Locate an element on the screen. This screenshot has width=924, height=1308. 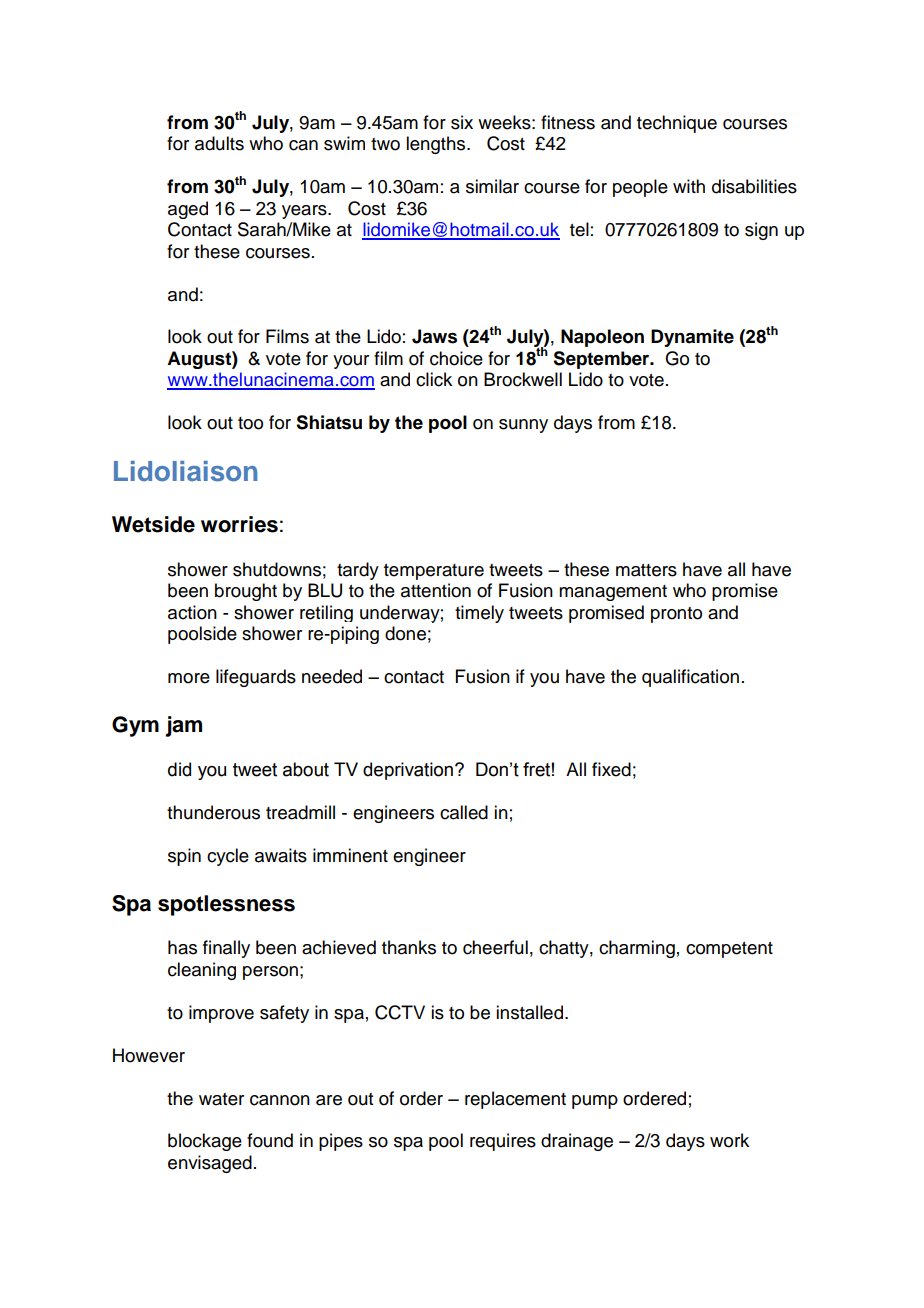
requires is located at coordinates (503, 1142).
